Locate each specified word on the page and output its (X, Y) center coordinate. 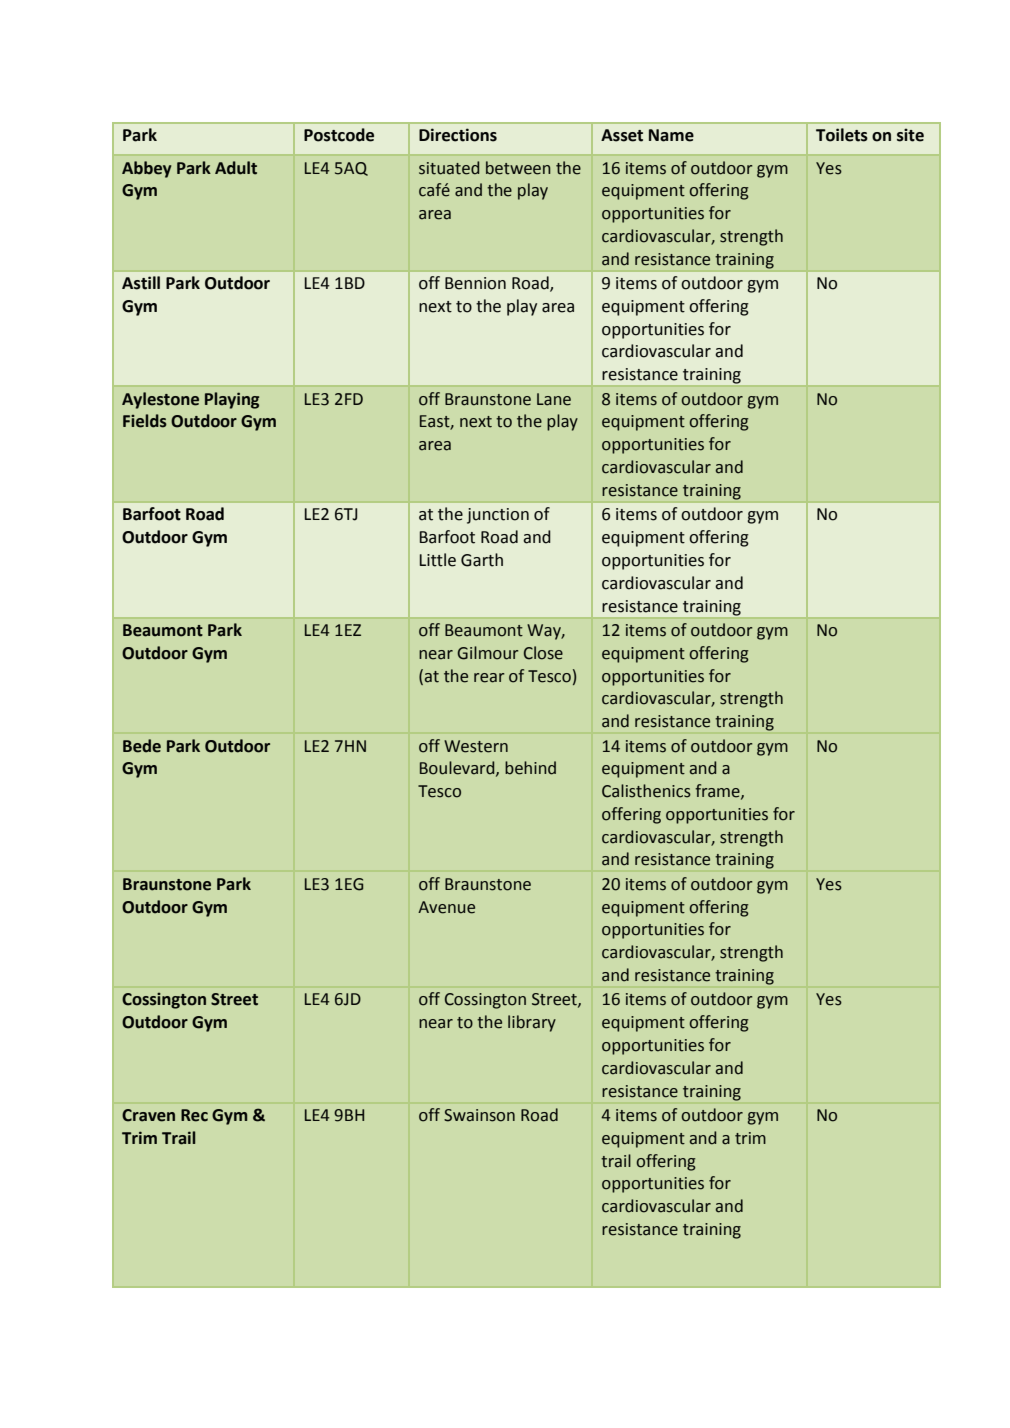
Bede (142, 746)
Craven (148, 1115)
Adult (236, 168)
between (518, 168)
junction (498, 516)
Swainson (479, 1115)
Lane (554, 399)
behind (530, 768)
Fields (145, 421)
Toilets (842, 135)
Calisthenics (646, 791)
